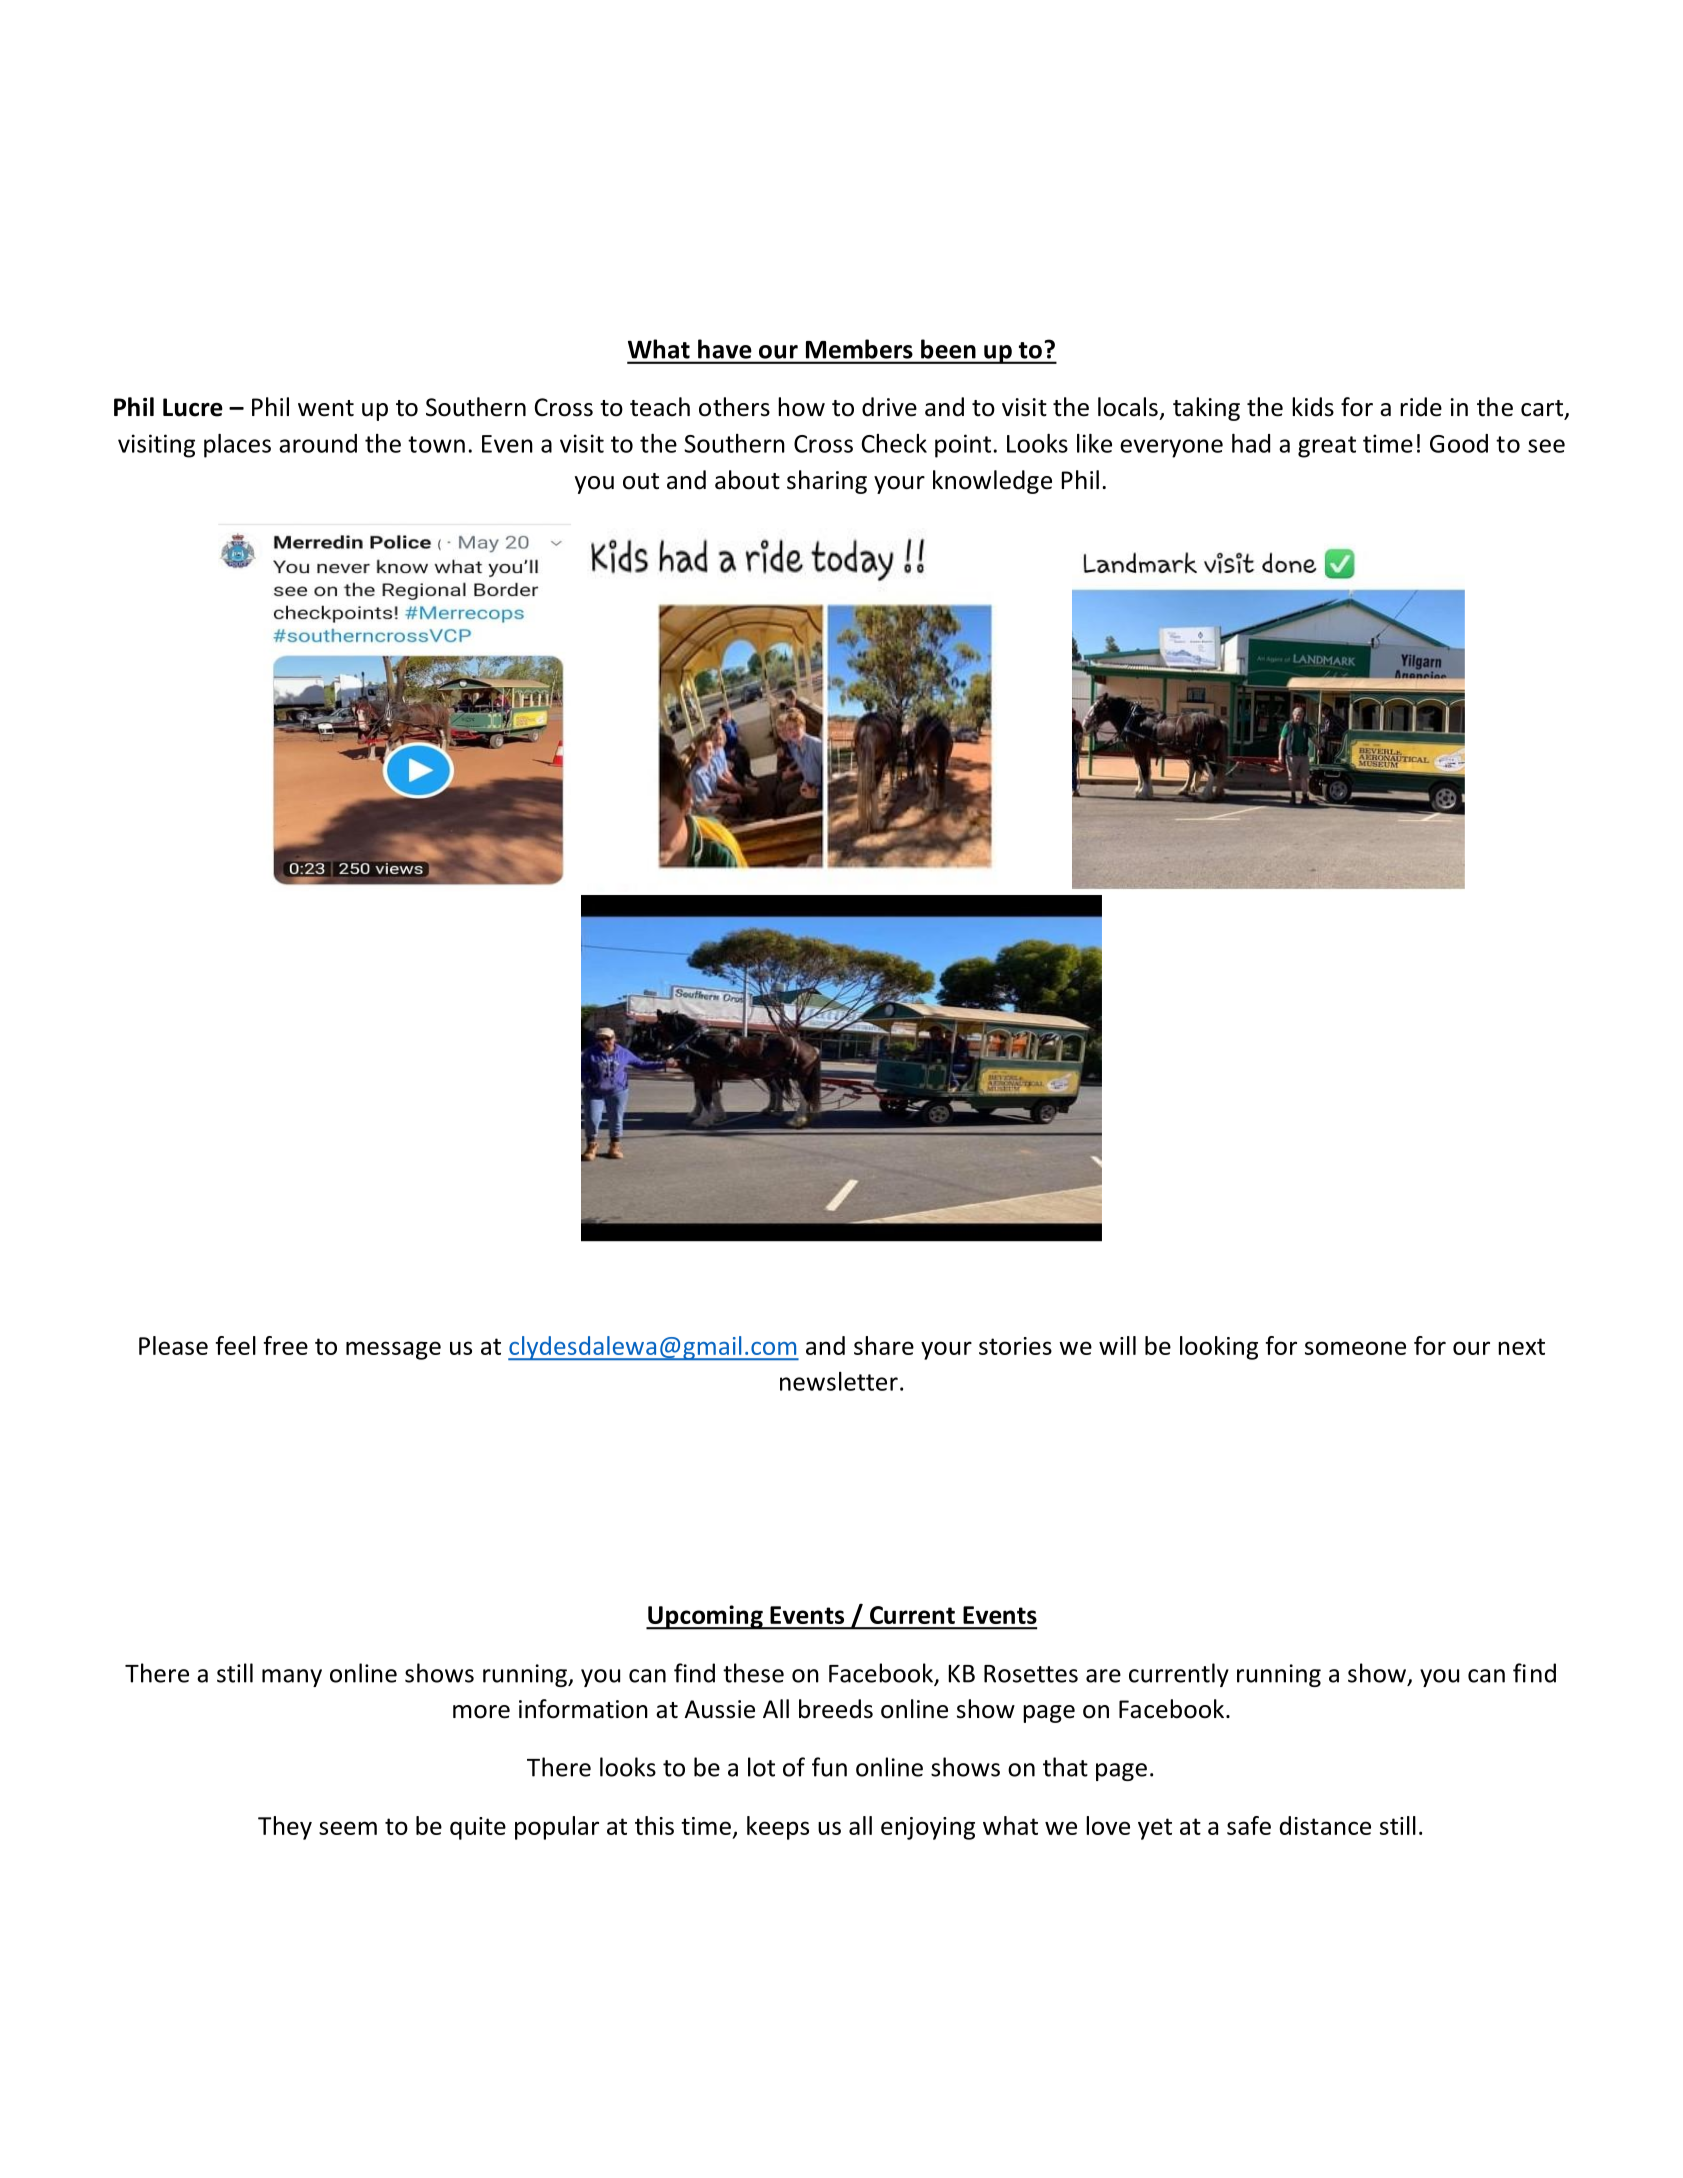  I want to click on around, so click(318, 443).
